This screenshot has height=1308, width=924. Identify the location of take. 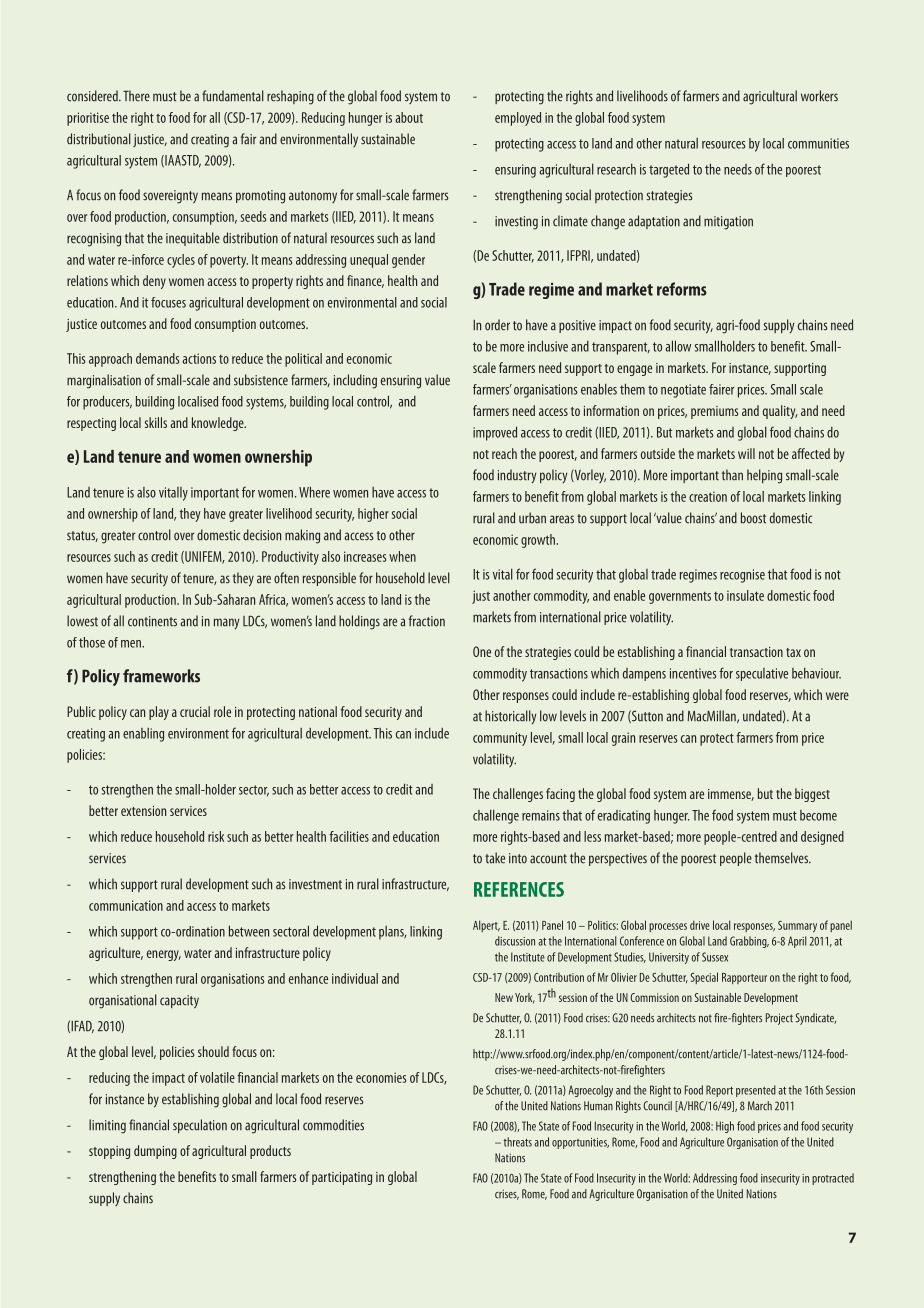
(495, 858).
